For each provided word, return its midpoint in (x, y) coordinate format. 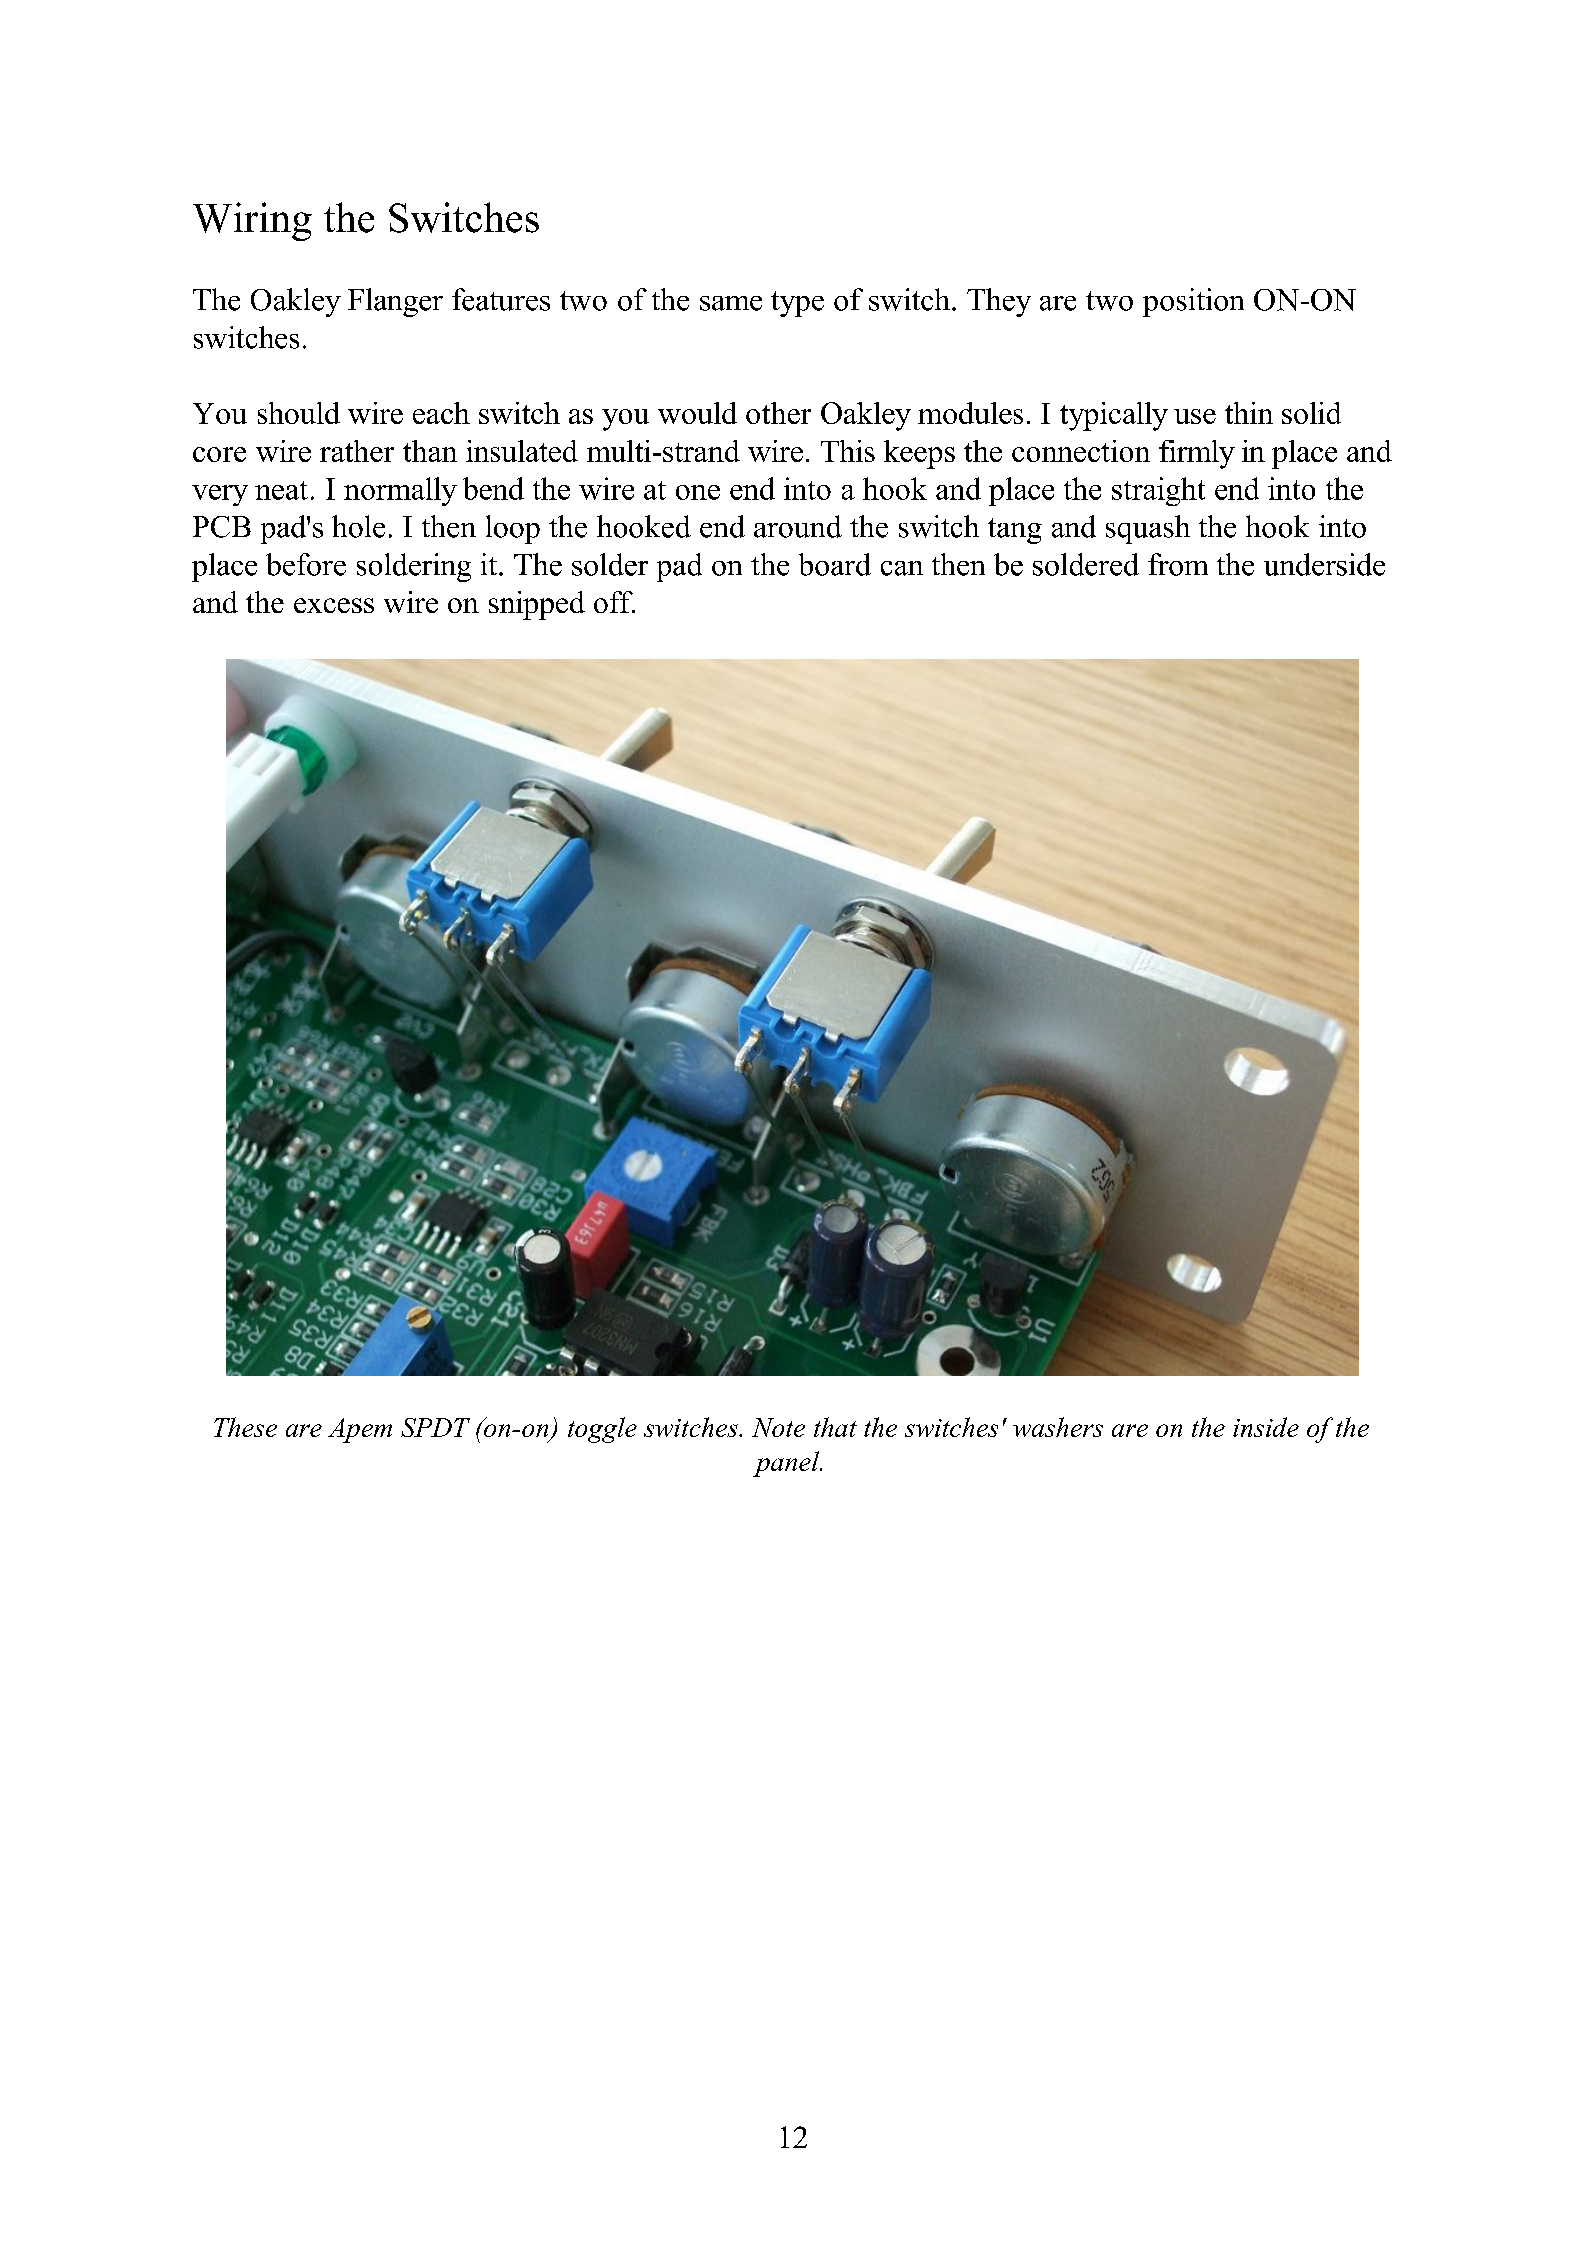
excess (334, 605)
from (1178, 564)
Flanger (395, 302)
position (1193, 302)
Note (778, 1427)
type (797, 304)
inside (1266, 1427)
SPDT (435, 1427)
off (614, 602)
